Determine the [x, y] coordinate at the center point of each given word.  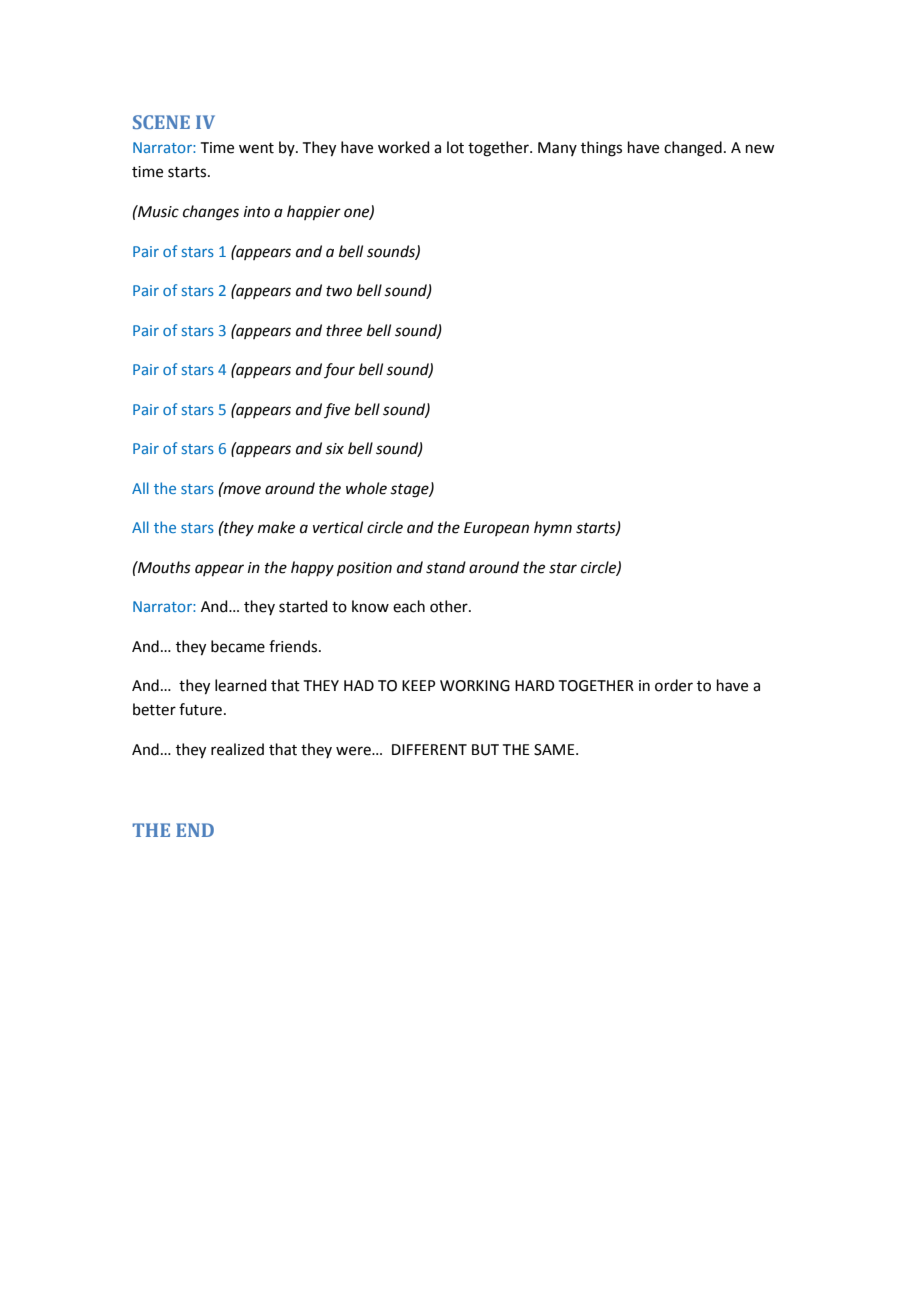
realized [237, 749]
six [335, 449]
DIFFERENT [429, 749]
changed [693, 149]
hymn [553, 528]
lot [455, 147]
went [256, 148]
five [337, 410]
